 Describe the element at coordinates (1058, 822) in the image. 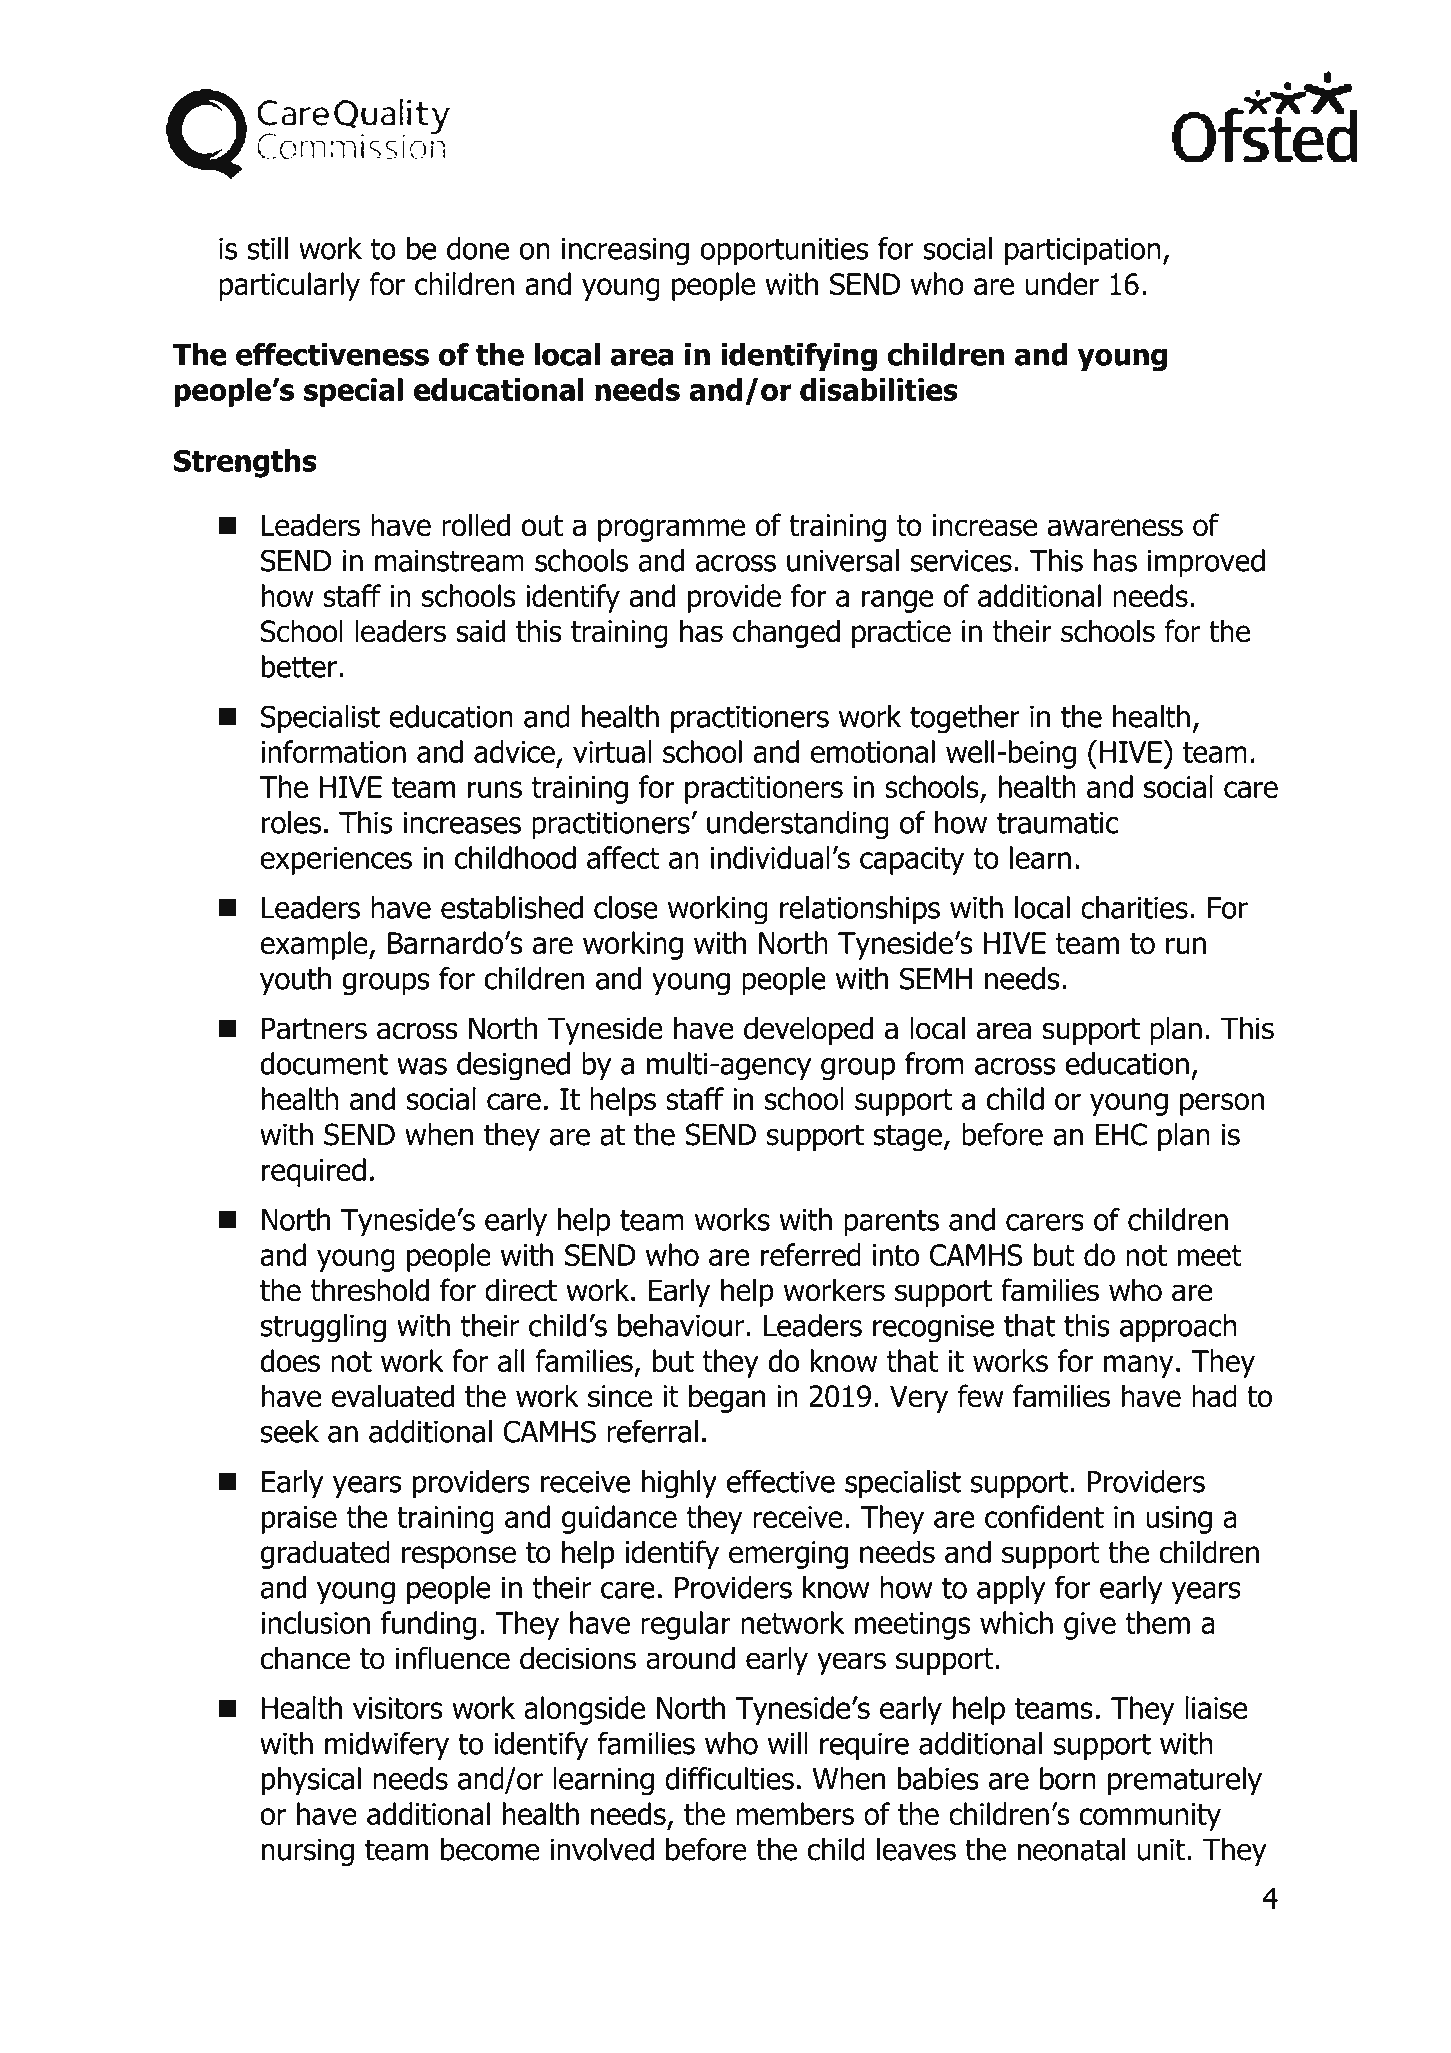

I see `traumatic` at that location.
